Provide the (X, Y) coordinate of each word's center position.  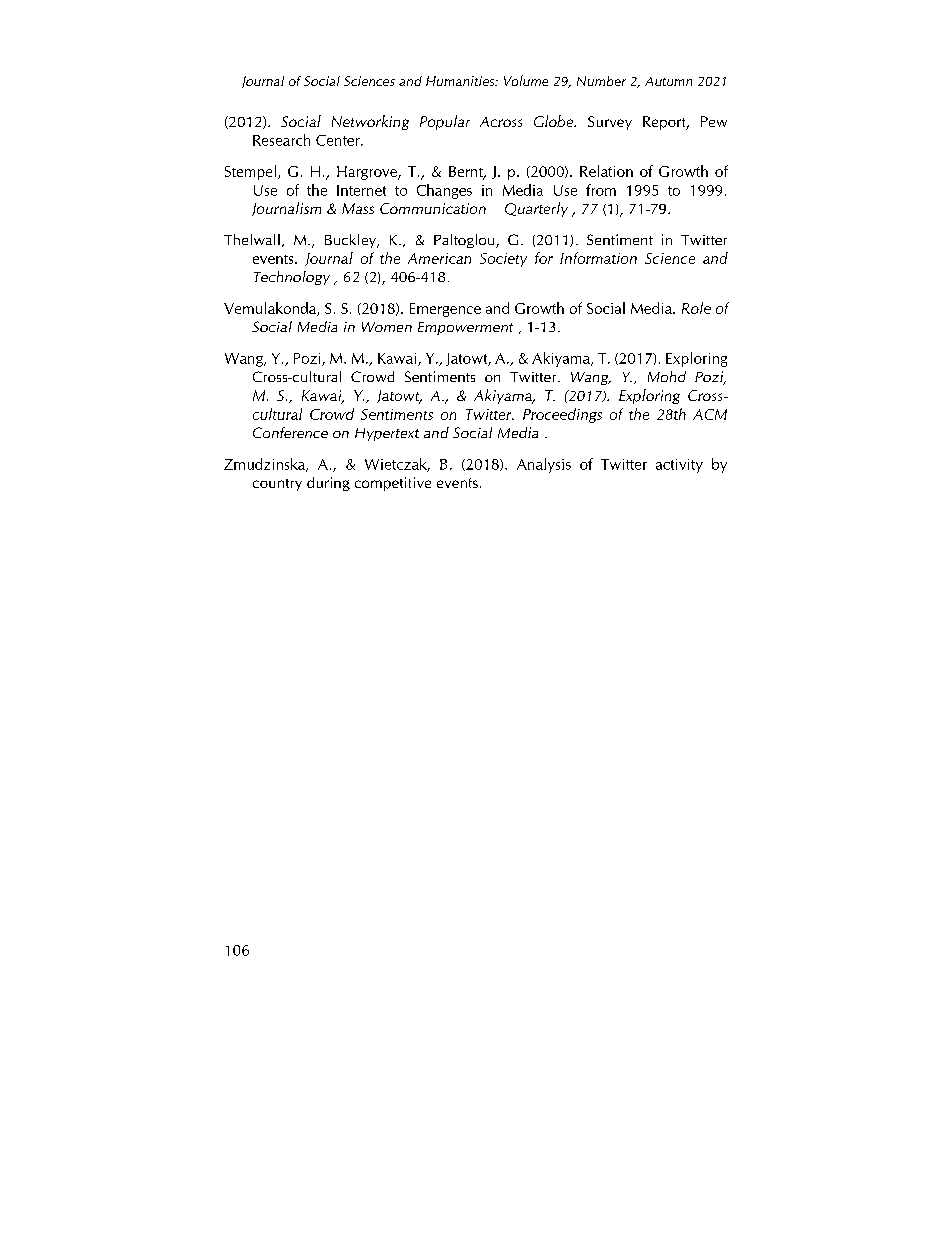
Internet (361, 190)
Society (503, 260)
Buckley (352, 241)
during (328, 484)
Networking (370, 122)
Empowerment (465, 328)
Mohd (667, 376)
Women (387, 327)
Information (598, 258)
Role (696, 308)
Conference (290, 432)
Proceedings (562, 415)
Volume (526, 80)
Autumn (668, 81)
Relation (606, 171)
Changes (444, 191)
